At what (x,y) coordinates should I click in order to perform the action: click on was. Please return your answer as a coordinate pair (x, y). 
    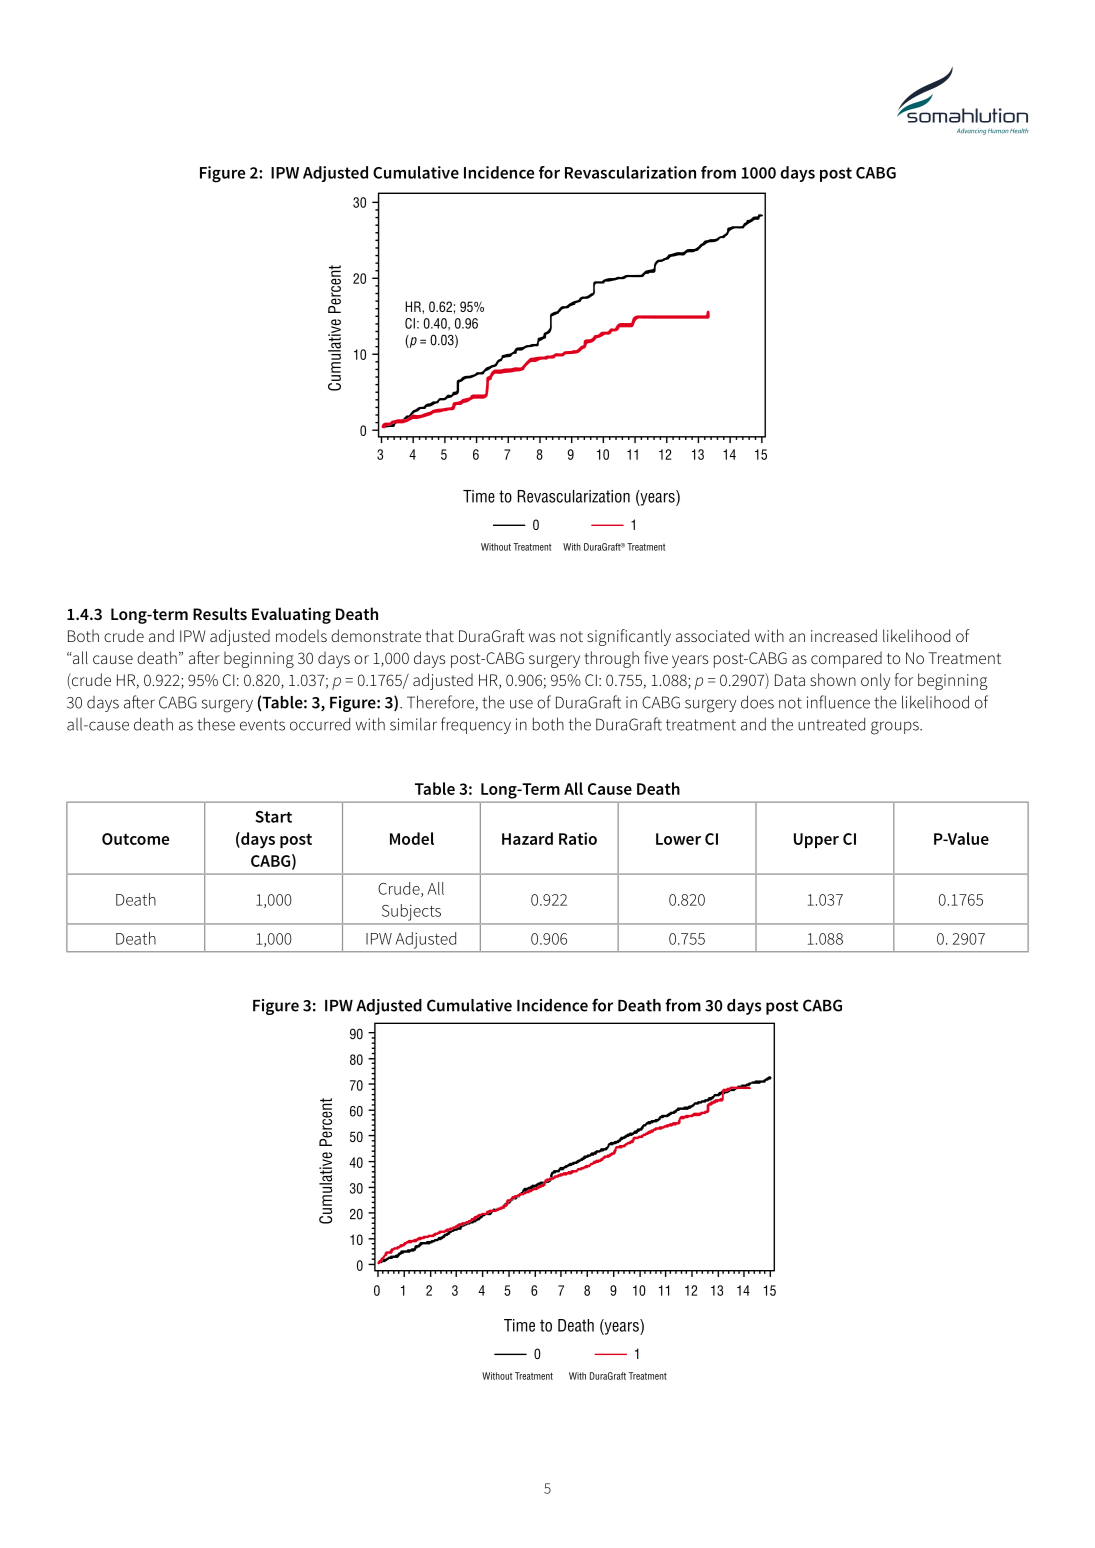
    Looking at the image, I should click on (542, 637).
